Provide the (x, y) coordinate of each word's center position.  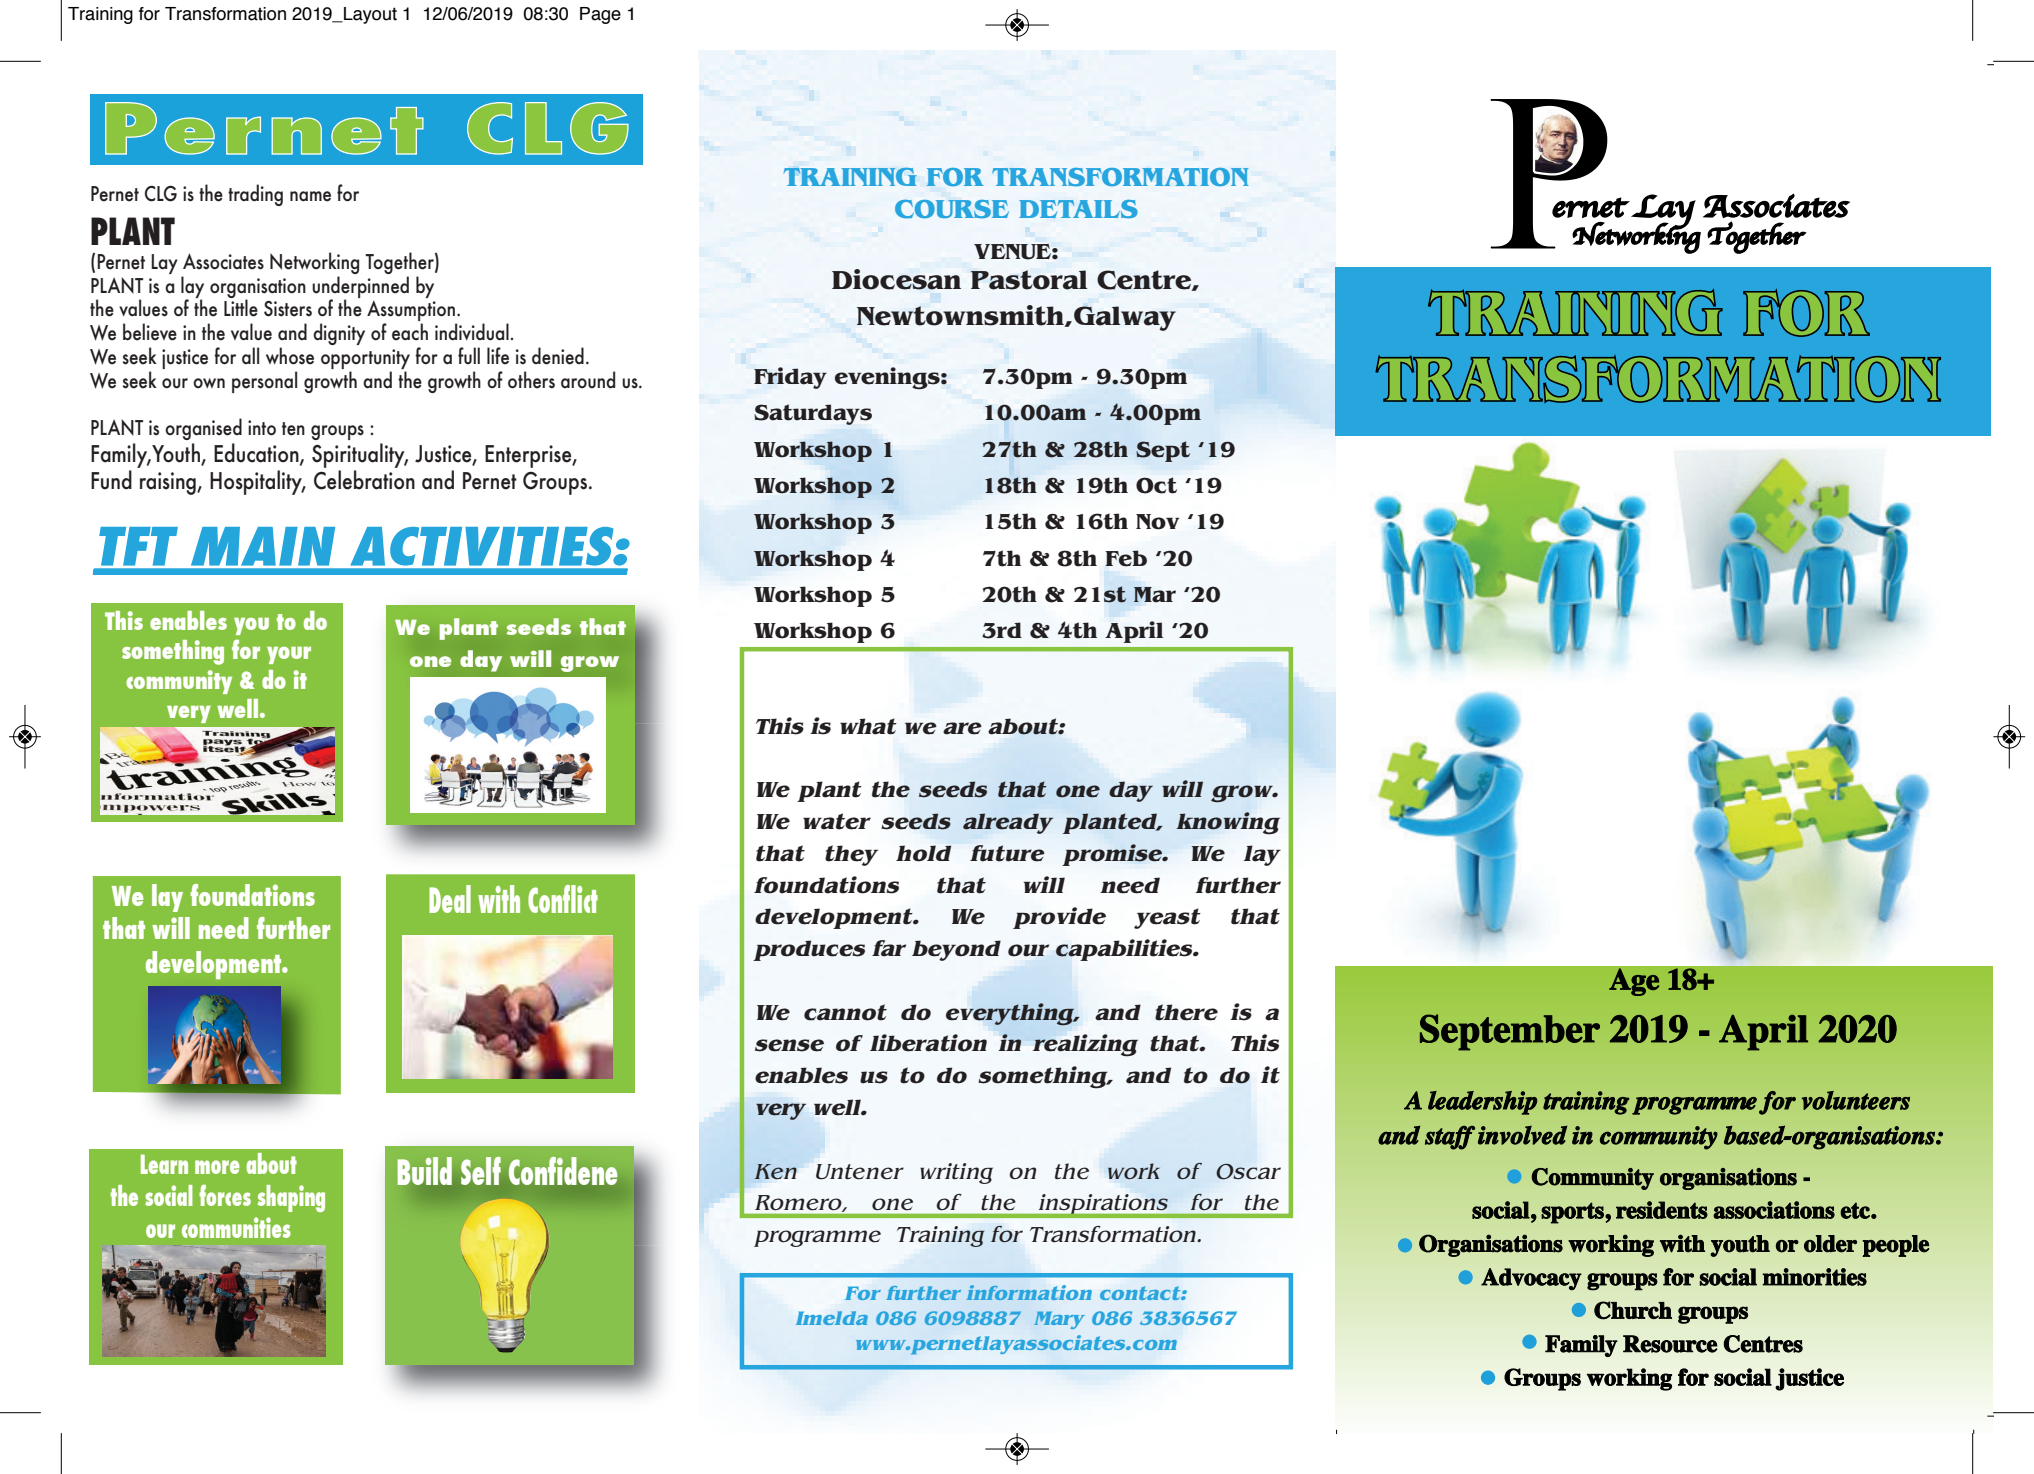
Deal (450, 899)
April (1134, 632)
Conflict (563, 899)
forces (225, 1195)
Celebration (364, 480)
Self (481, 1171)
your (289, 655)
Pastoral (1029, 280)
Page (600, 15)
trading (255, 195)
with (499, 899)
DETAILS (1078, 209)
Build (424, 1171)
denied (558, 356)
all (250, 355)
